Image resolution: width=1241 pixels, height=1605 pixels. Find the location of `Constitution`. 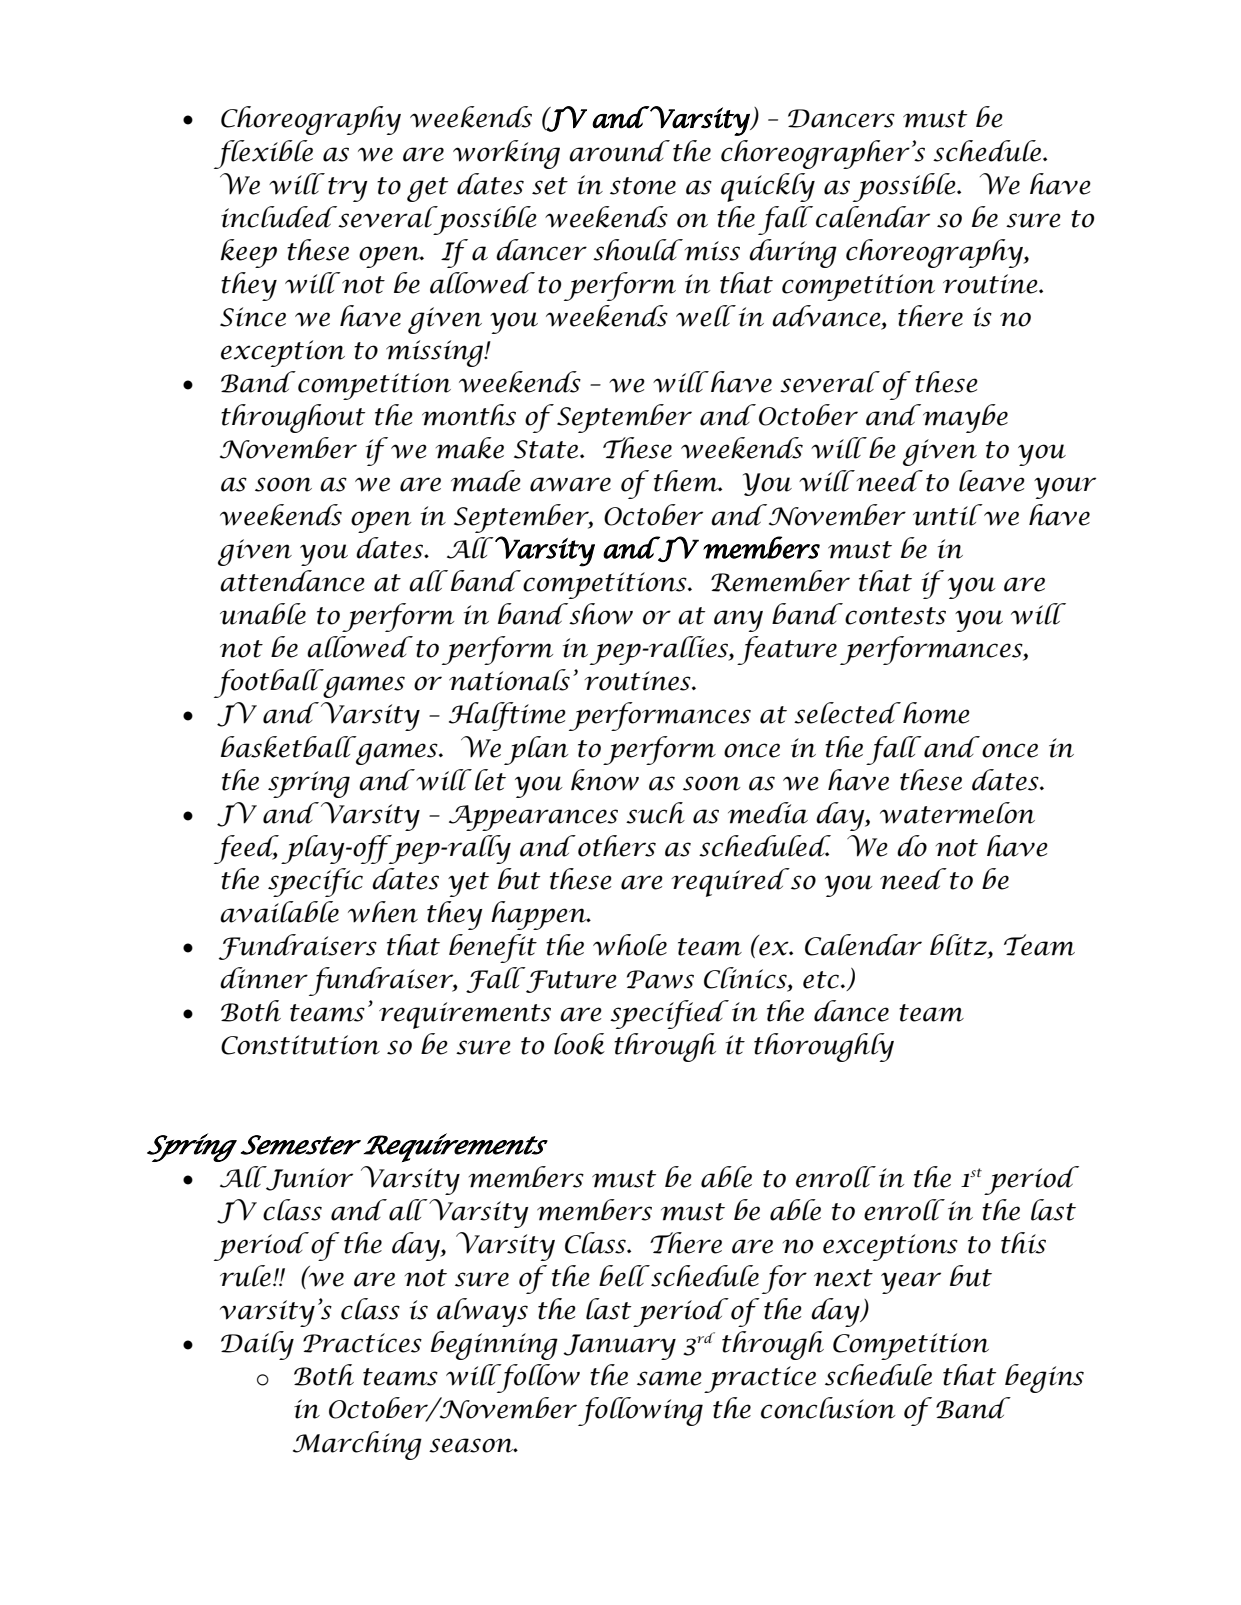

Constitution is located at coordinates (300, 1045).
